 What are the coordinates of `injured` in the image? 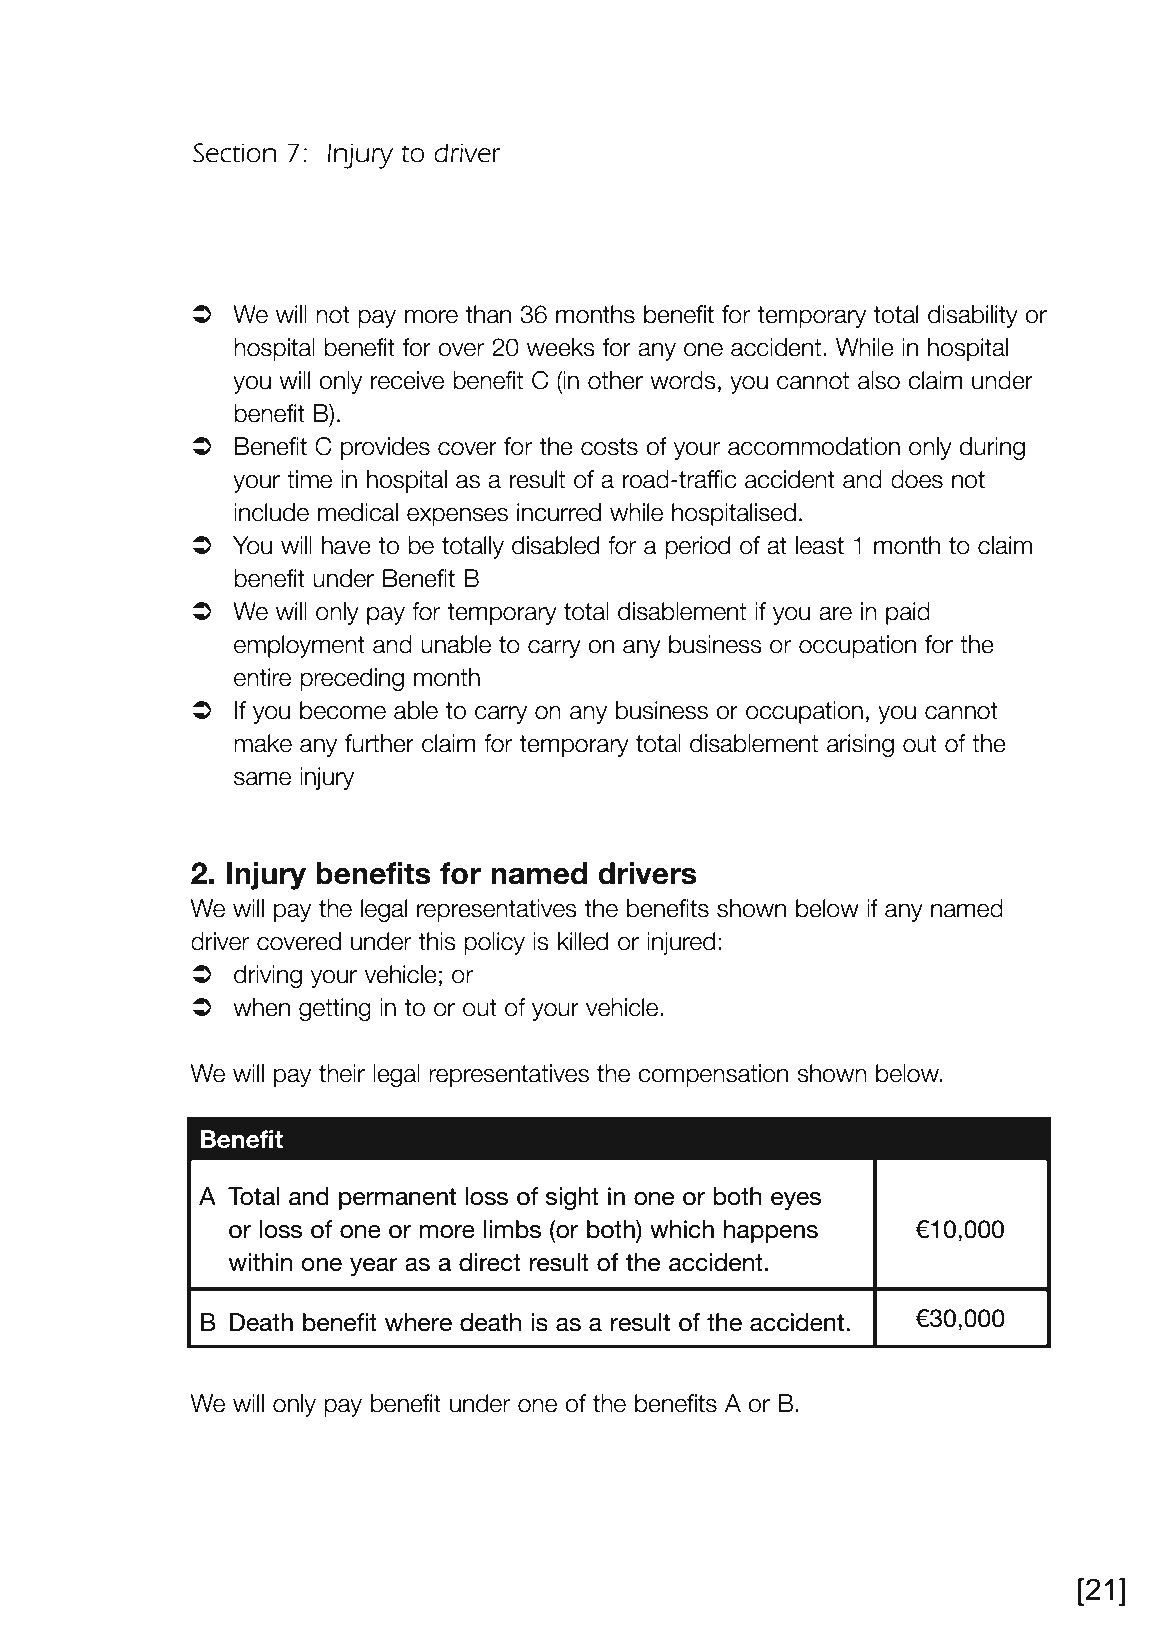 It's located at (681, 943).
